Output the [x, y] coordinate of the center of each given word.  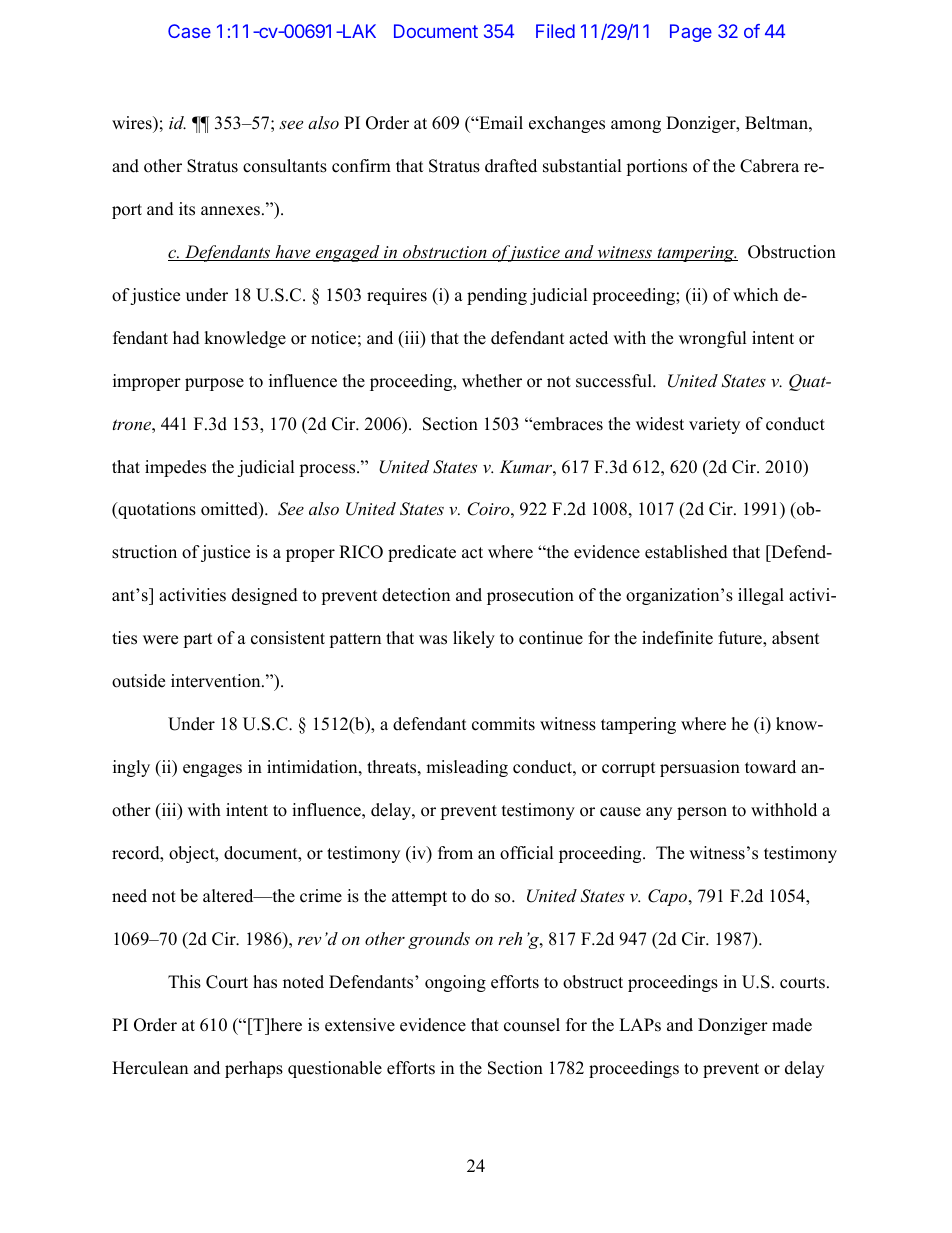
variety [714, 425]
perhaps [254, 1069]
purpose [214, 384]
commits [503, 724]
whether [492, 381]
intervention [217, 681]
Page [691, 33]
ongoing [455, 983]
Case [189, 31]
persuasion [700, 768]
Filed [555, 31]
